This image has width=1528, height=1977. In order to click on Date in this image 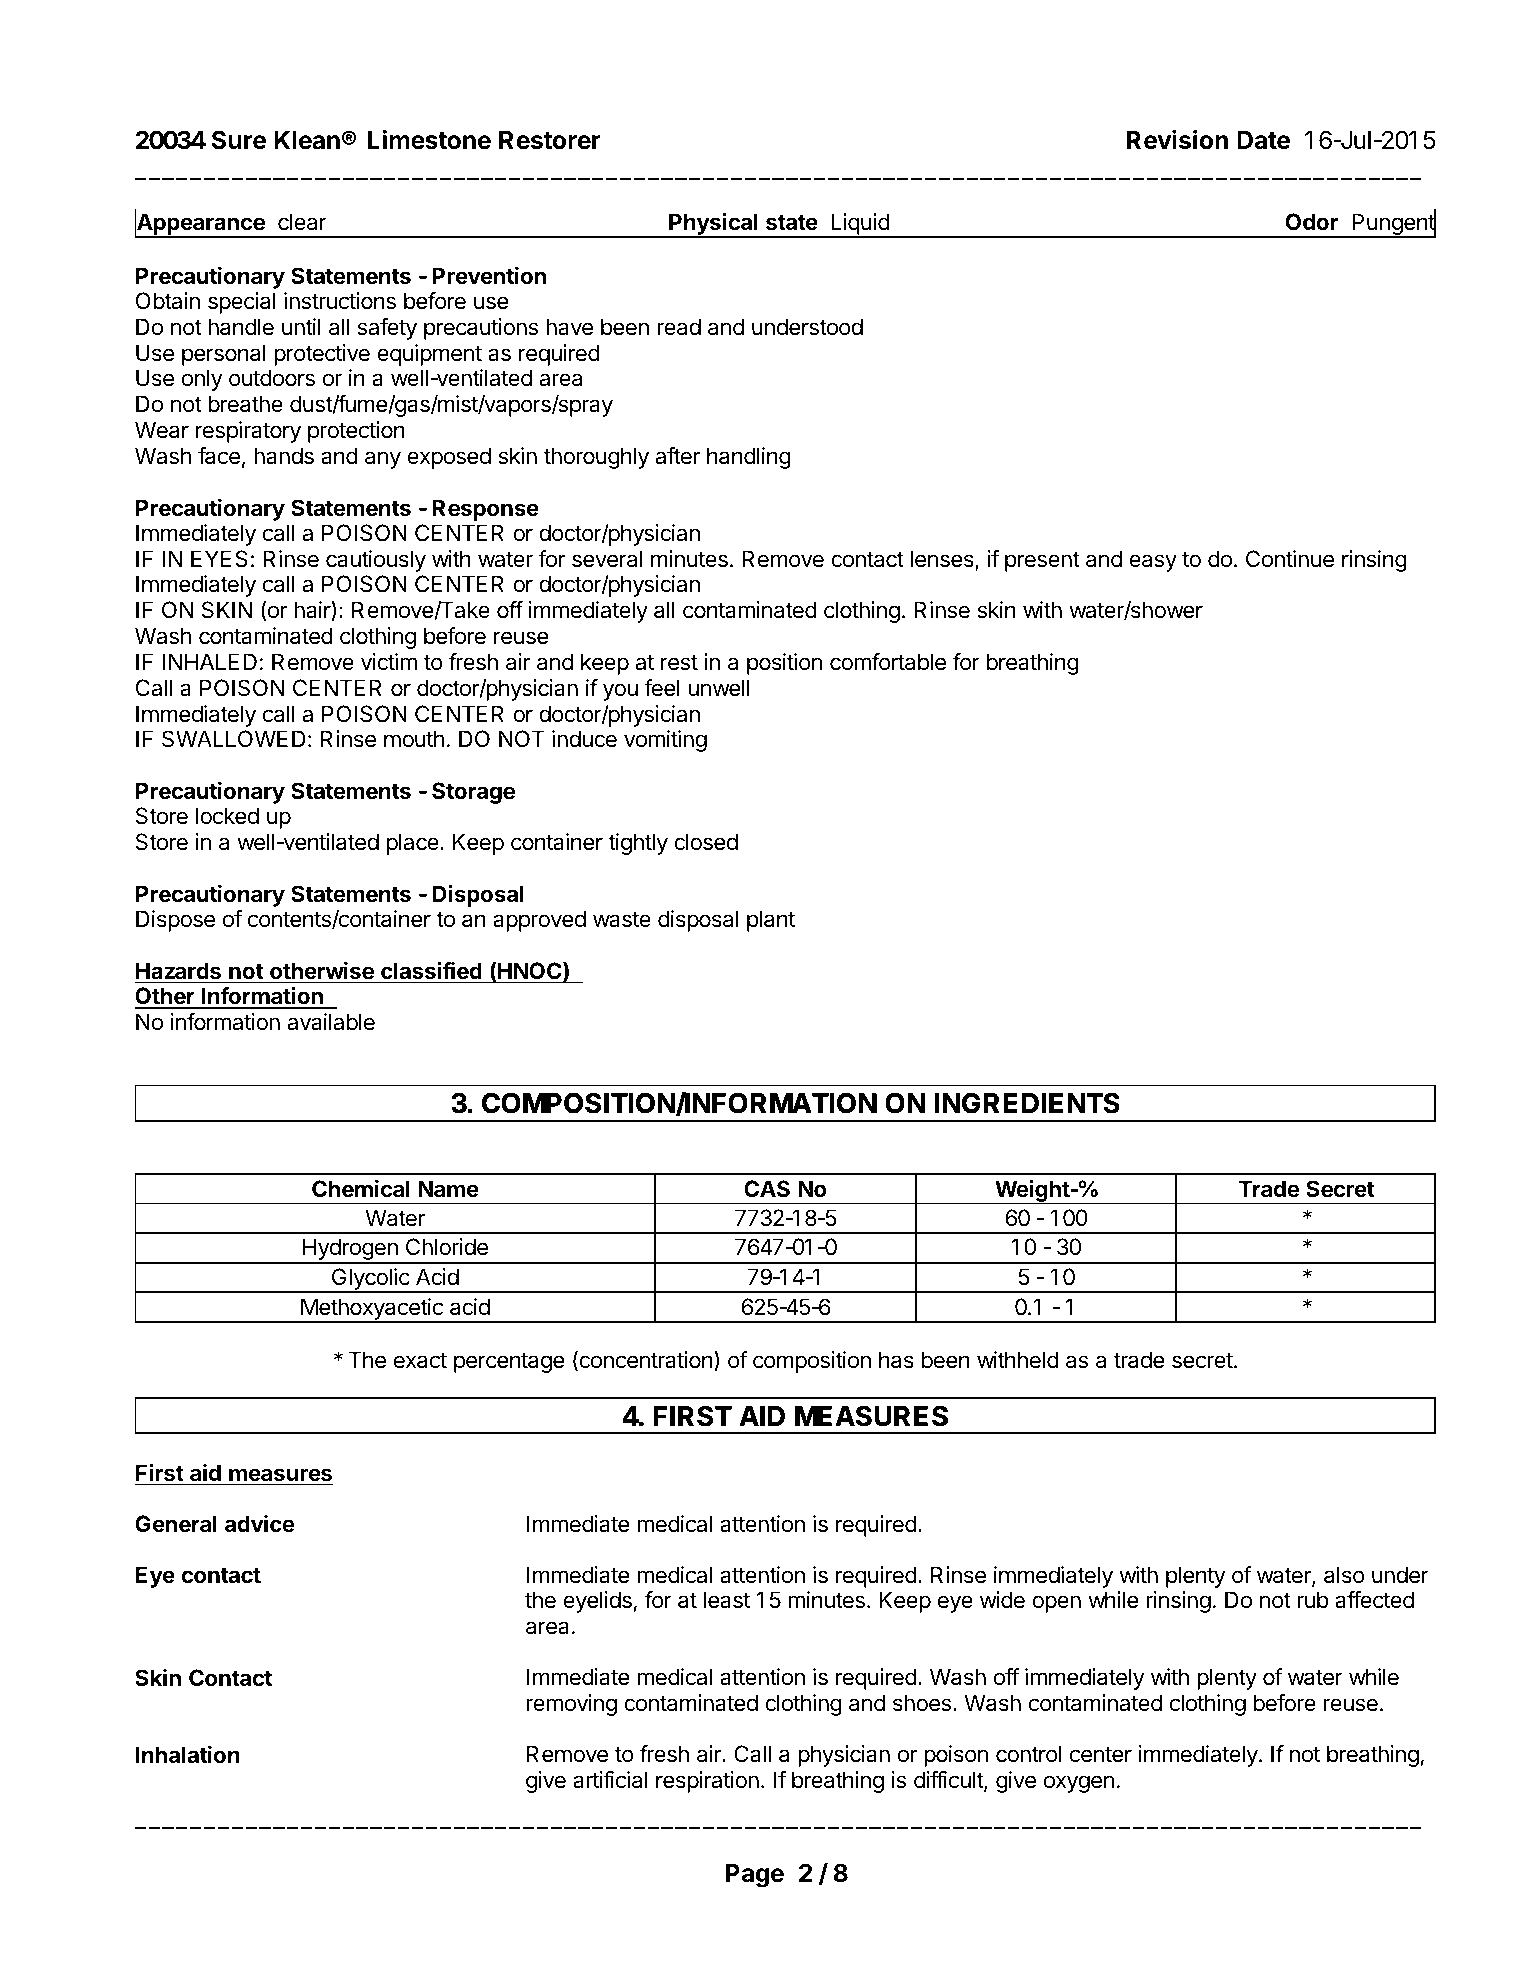, I will do `click(1263, 140)`.
